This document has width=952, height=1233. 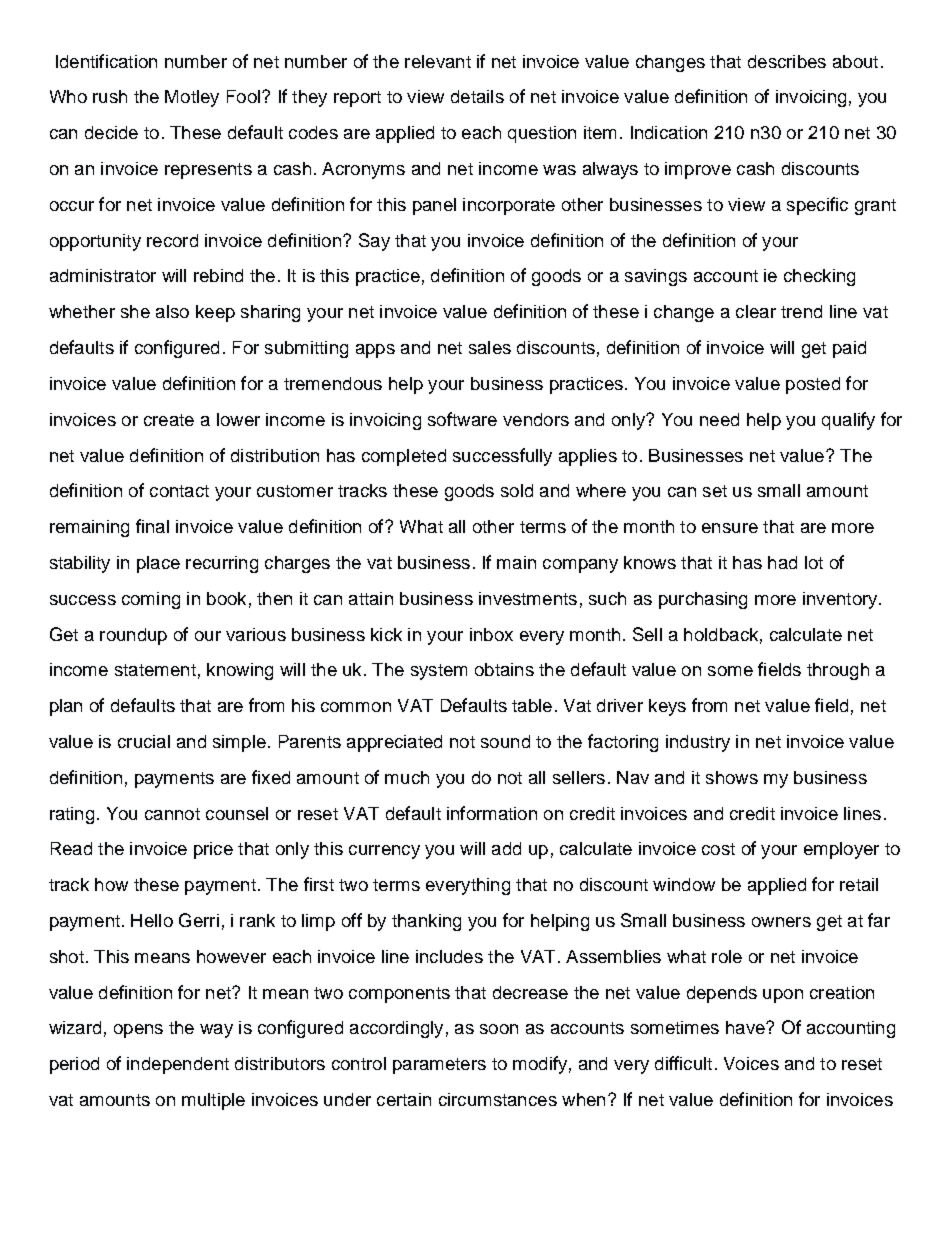 What do you see at coordinates (213, 850) in the document?
I see `price` at bounding box center [213, 850].
